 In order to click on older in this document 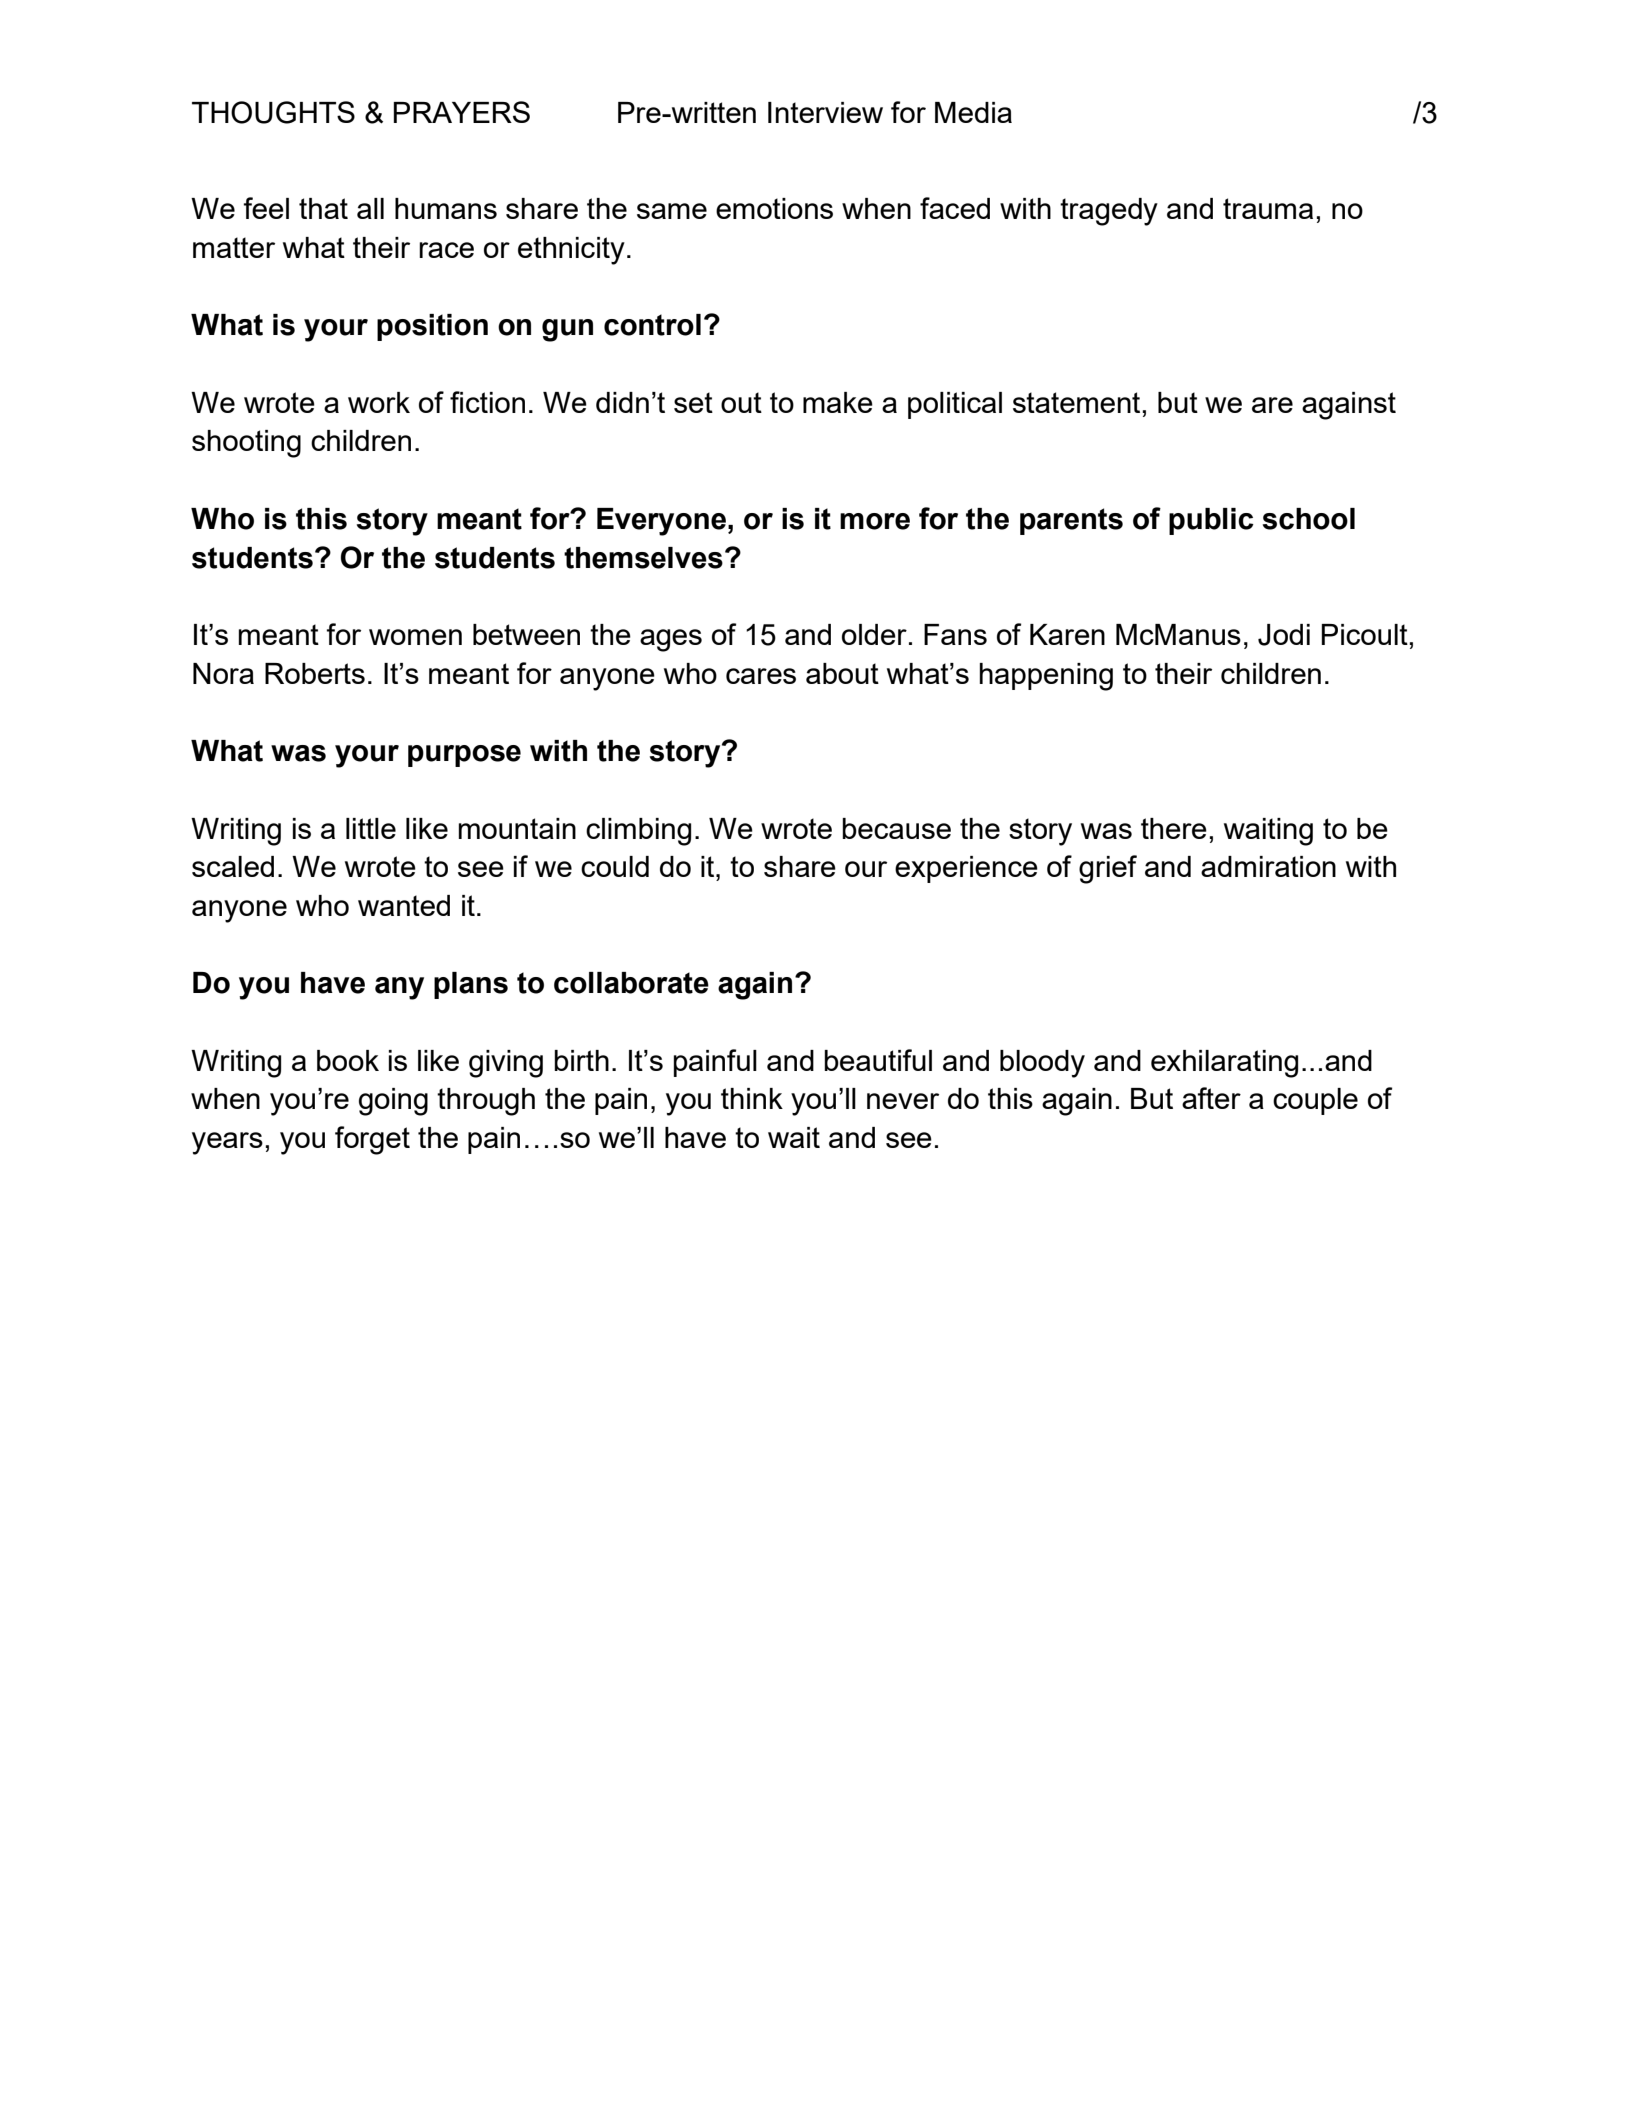, I will do `click(874, 634)`.
